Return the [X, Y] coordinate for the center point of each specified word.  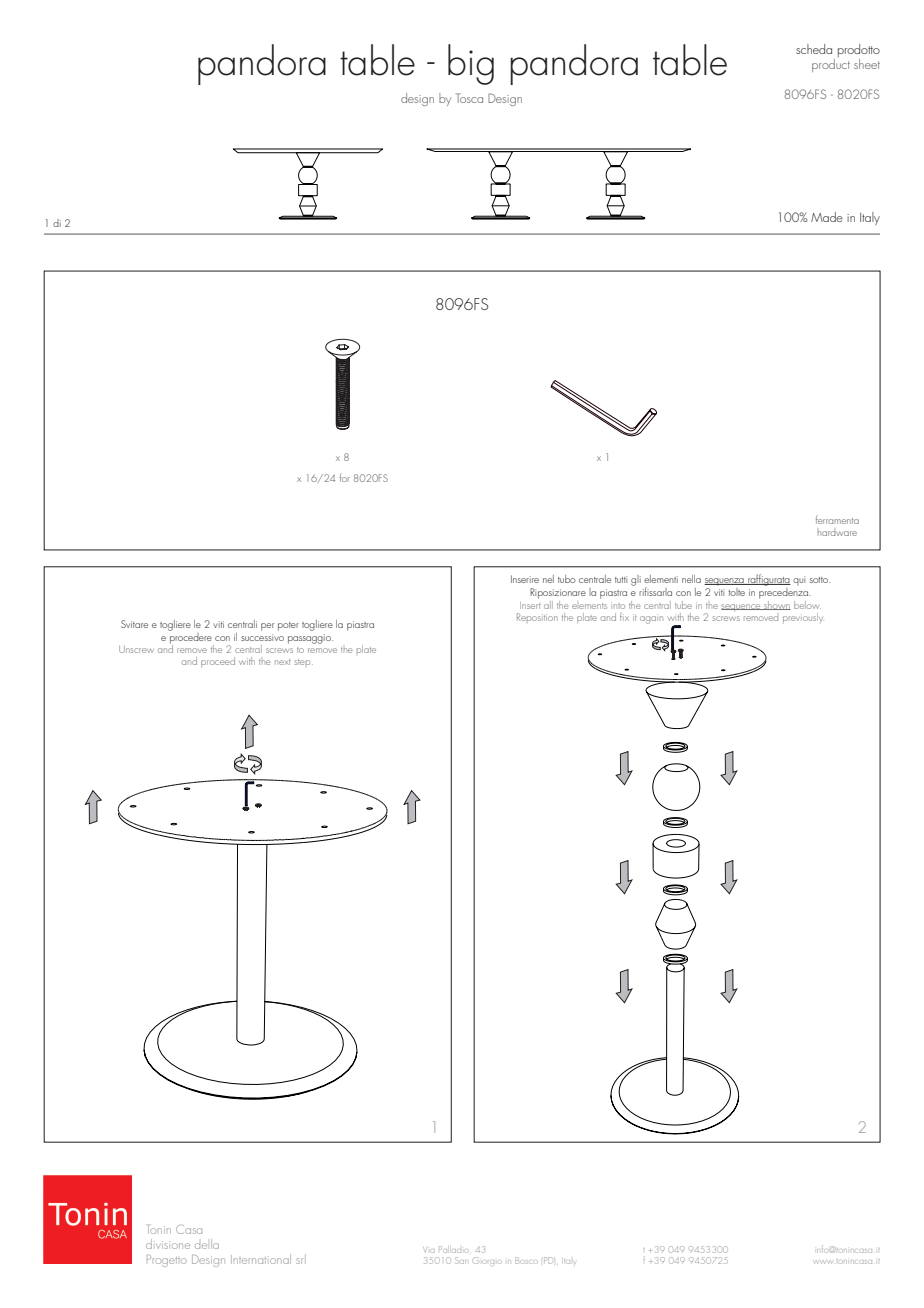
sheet [867, 64]
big [471, 64]
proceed [218, 662]
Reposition [537, 617]
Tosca [469, 98]
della [207, 1244]
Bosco [526, 1260]
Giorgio [487, 1260]
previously [803, 618]
